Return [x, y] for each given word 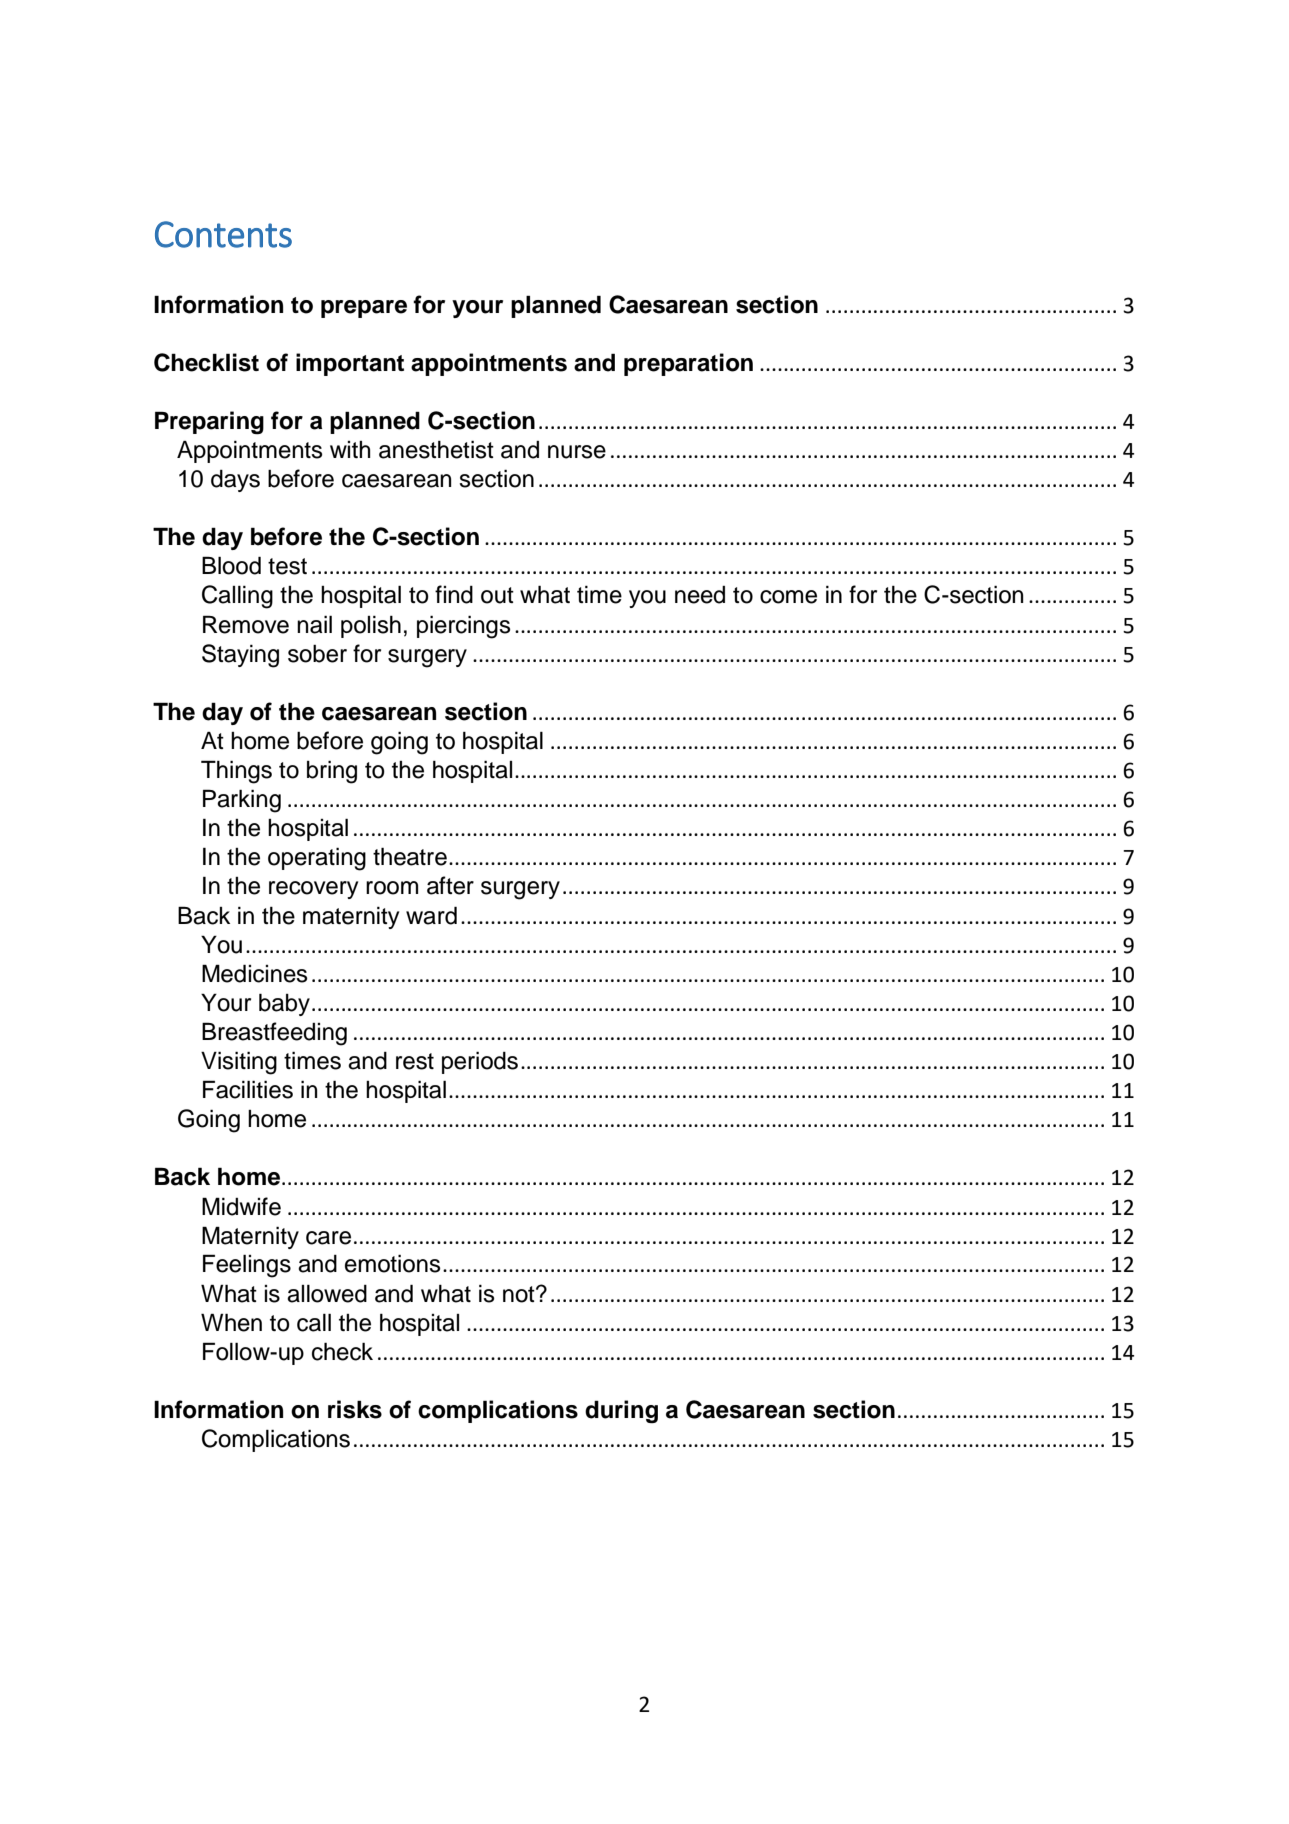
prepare [364, 309]
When [231, 1322]
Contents [223, 234]
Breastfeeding [274, 1034]
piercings [463, 627]
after [450, 885]
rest [415, 1061]
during [621, 1411]
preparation [688, 364]
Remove [246, 624]
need [700, 595]
